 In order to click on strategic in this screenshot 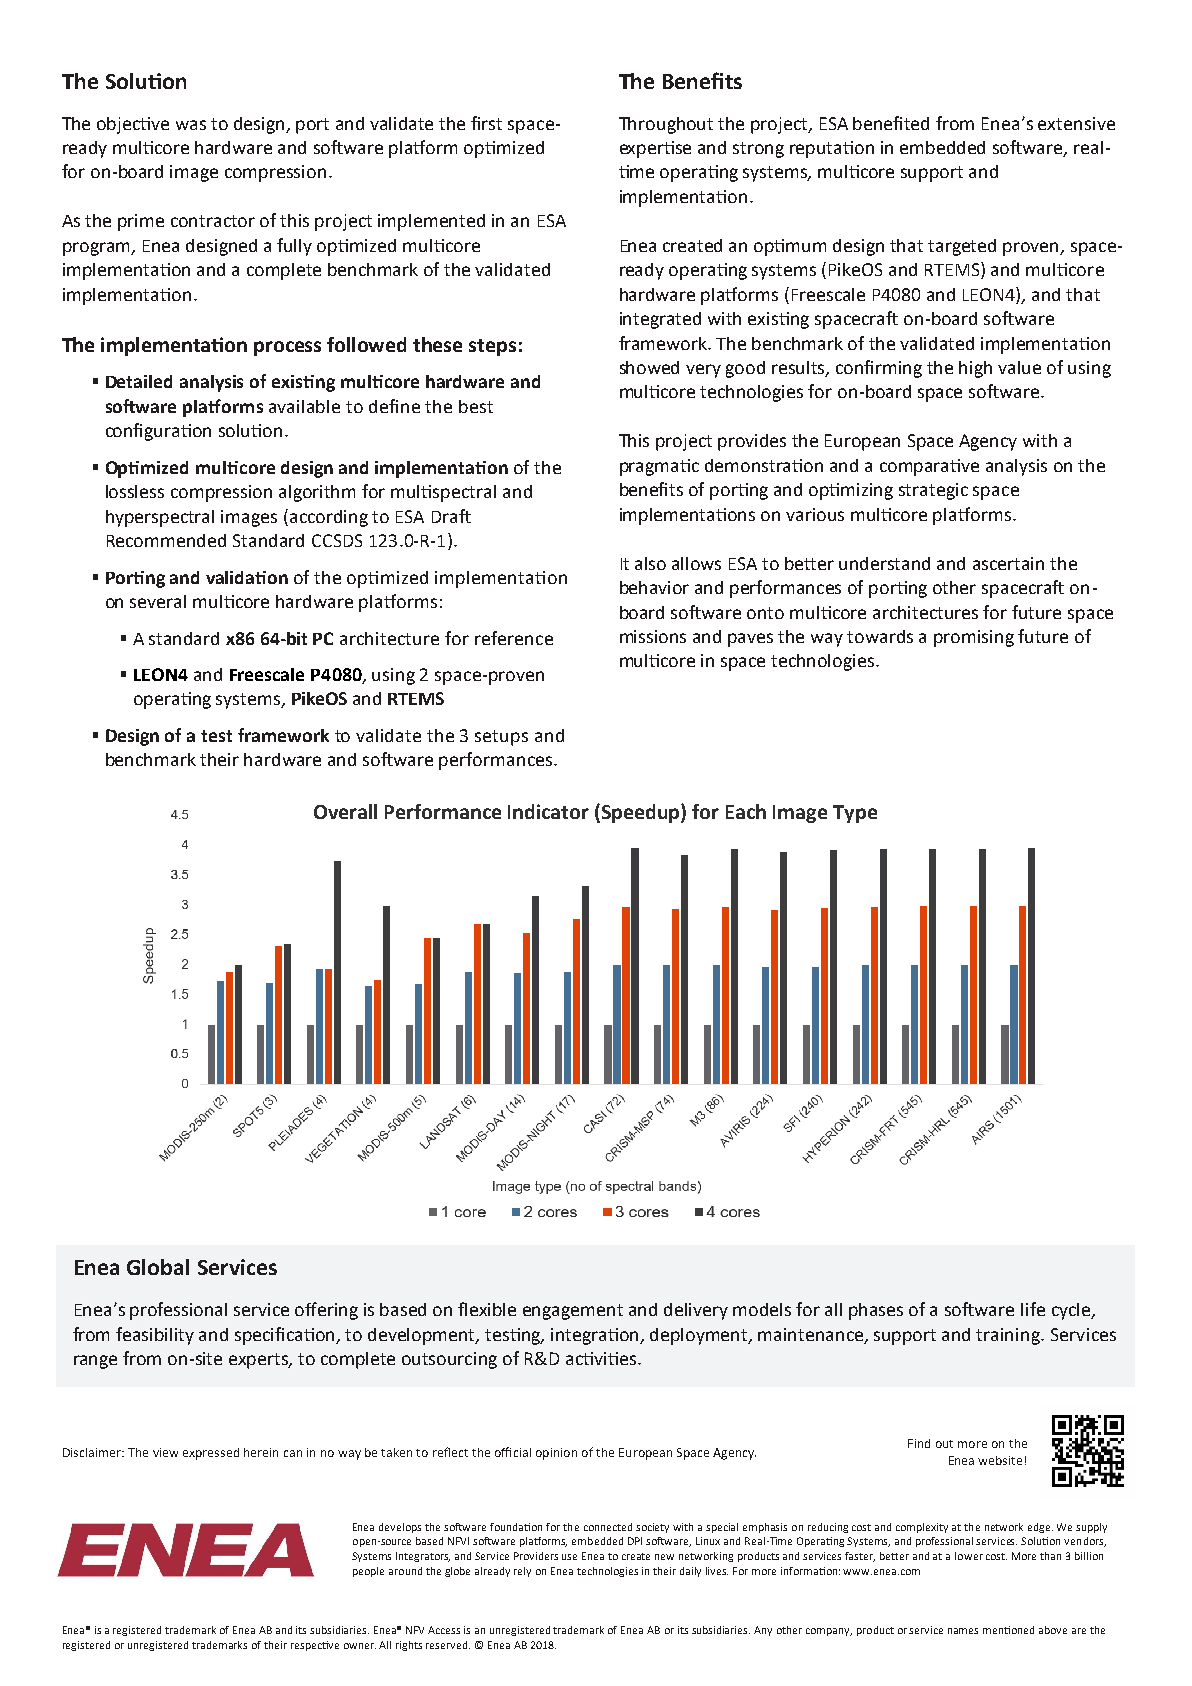, I will do `click(933, 491)`.
